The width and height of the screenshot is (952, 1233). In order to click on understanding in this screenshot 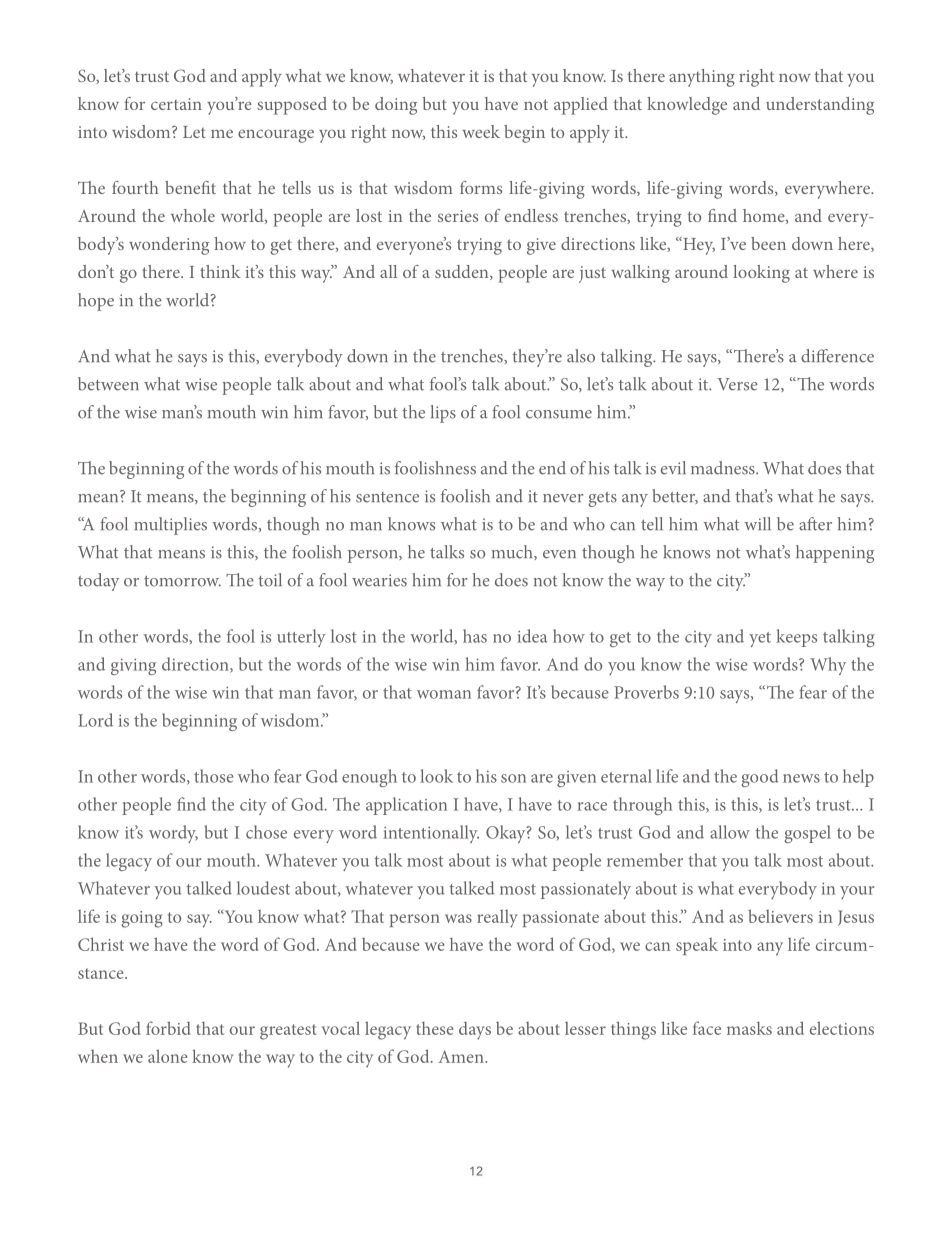, I will do `click(820, 106)`.
